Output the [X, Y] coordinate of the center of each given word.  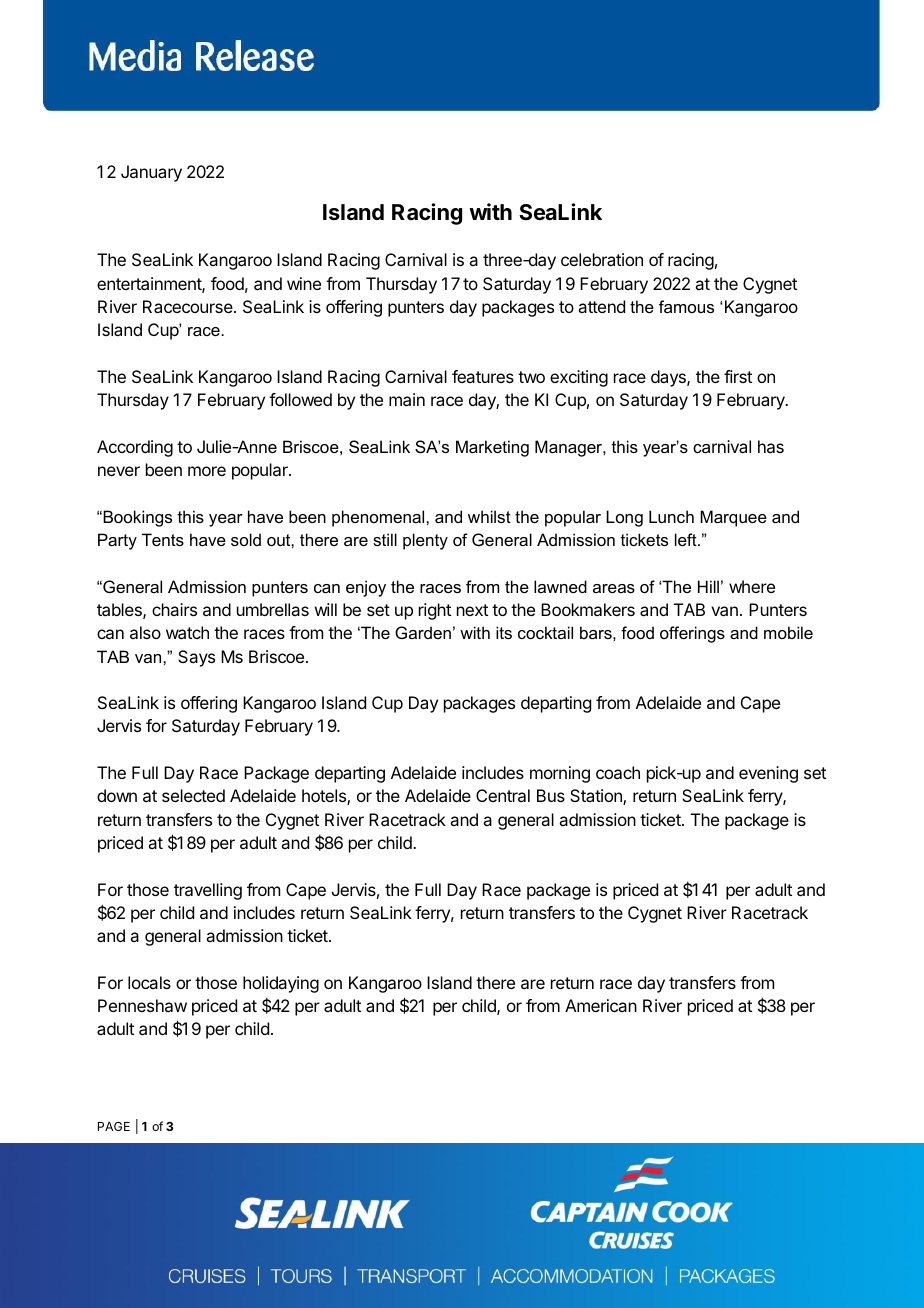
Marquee [733, 518]
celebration [602, 259]
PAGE [114, 1126]
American [601, 1005]
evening [768, 774]
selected [193, 795]
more [207, 471]
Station [597, 797]
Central [503, 795]
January [151, 173]
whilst [489, 516]
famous [686, 306]
